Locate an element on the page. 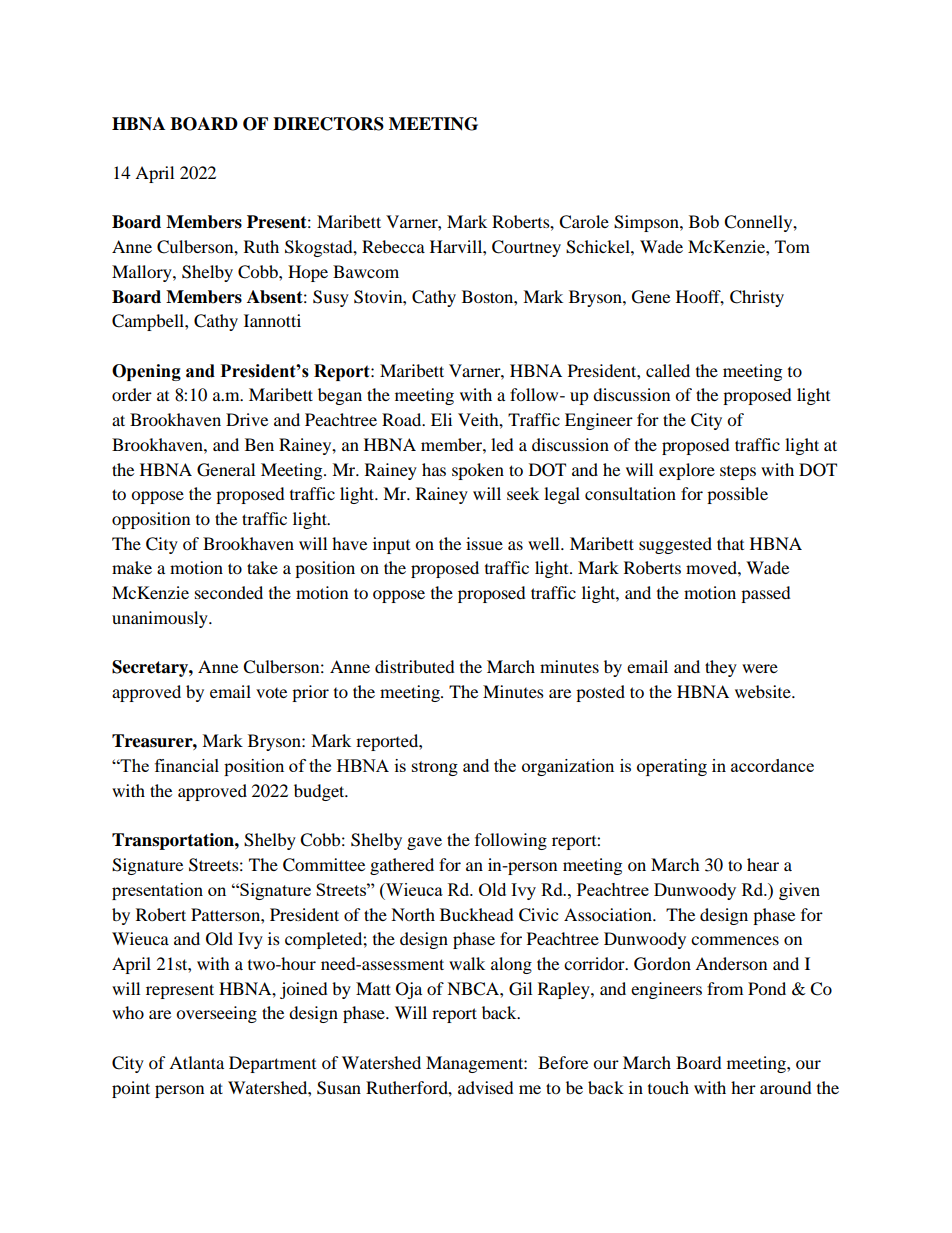 This image has width=952, height=1233. DIRECTORS is located at coordinates (328, 124).
